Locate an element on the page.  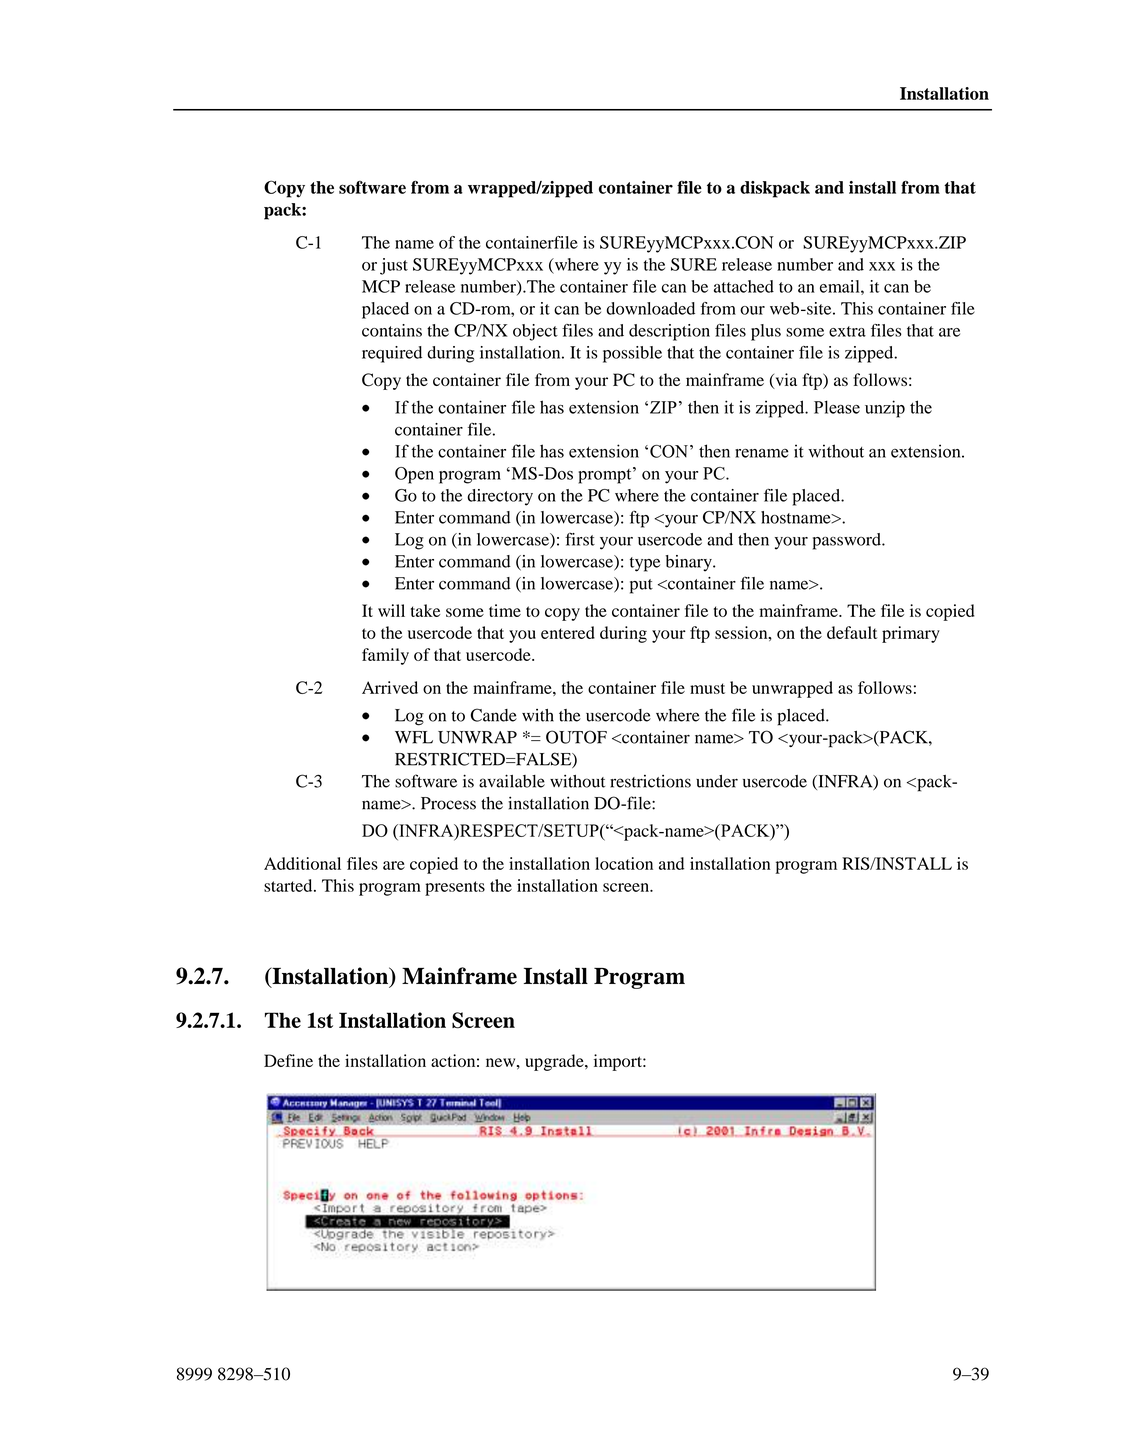
location is located at coordinates (624, 863).
